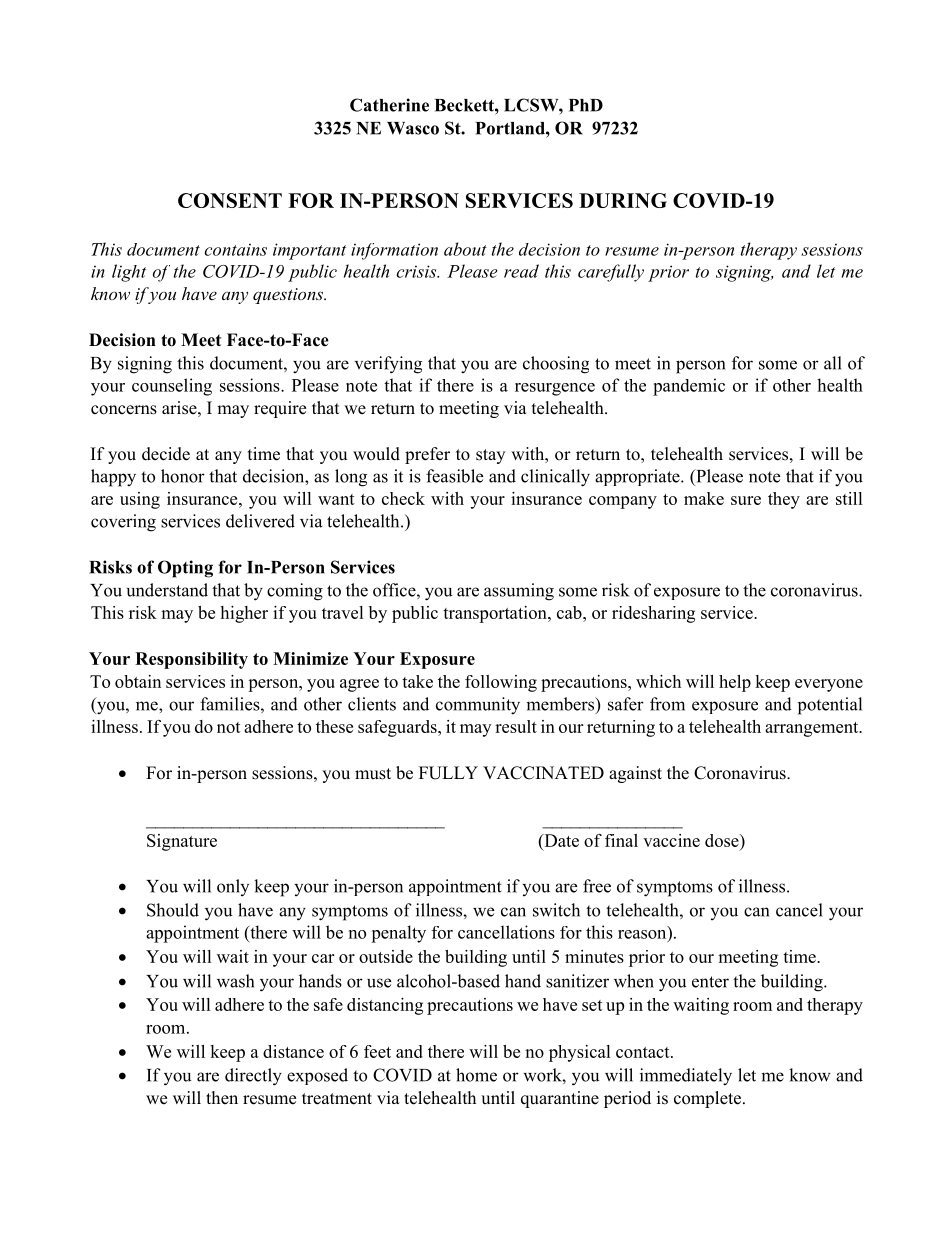 Image resolution: width=952 pixels, height=1233 pixels. What do you see at coordinates (707, 1099) in the screenshot?
I see `complete` at bounding box center [707, 1099].
